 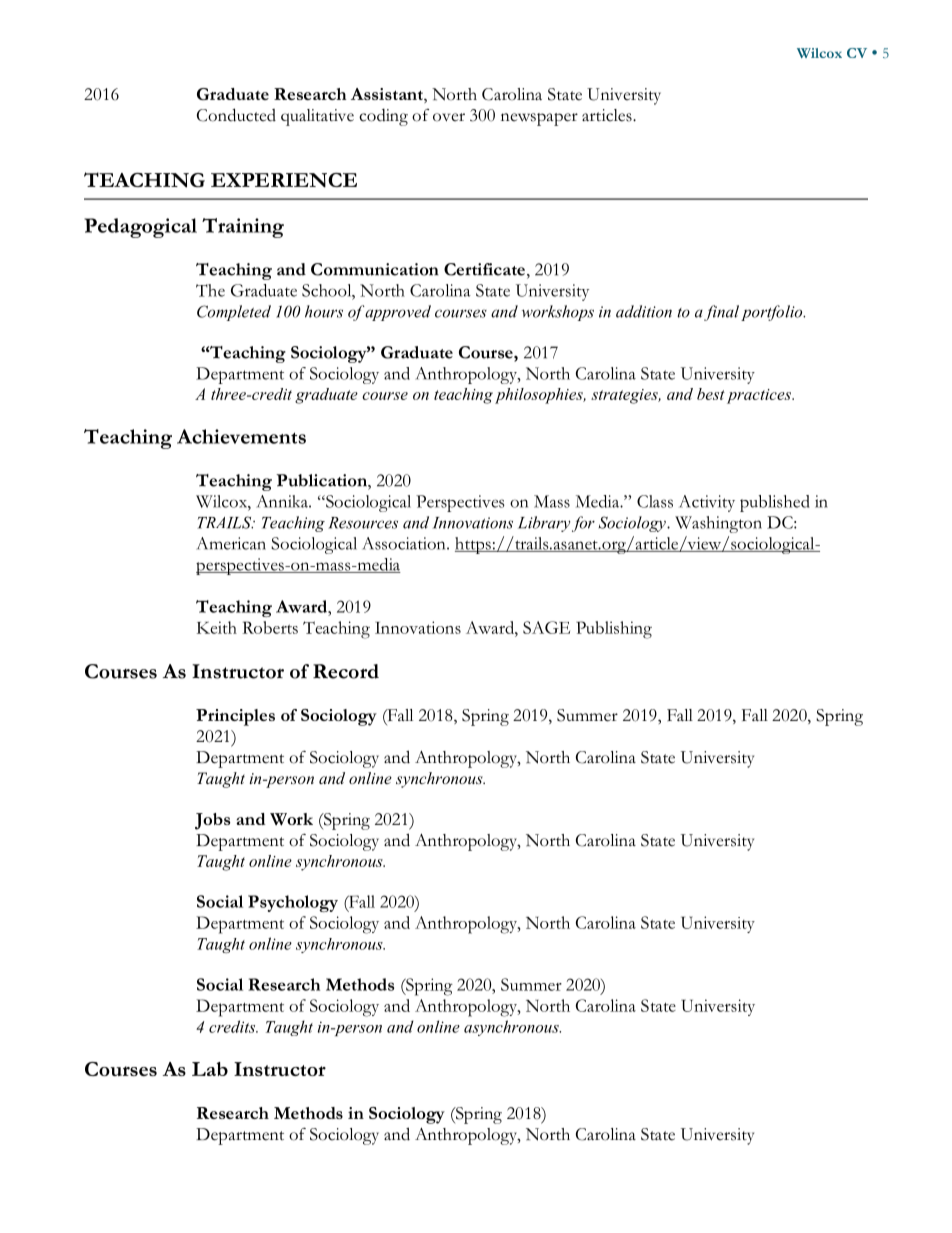 I want to click on Publishing, so click(x=614, y=630).
